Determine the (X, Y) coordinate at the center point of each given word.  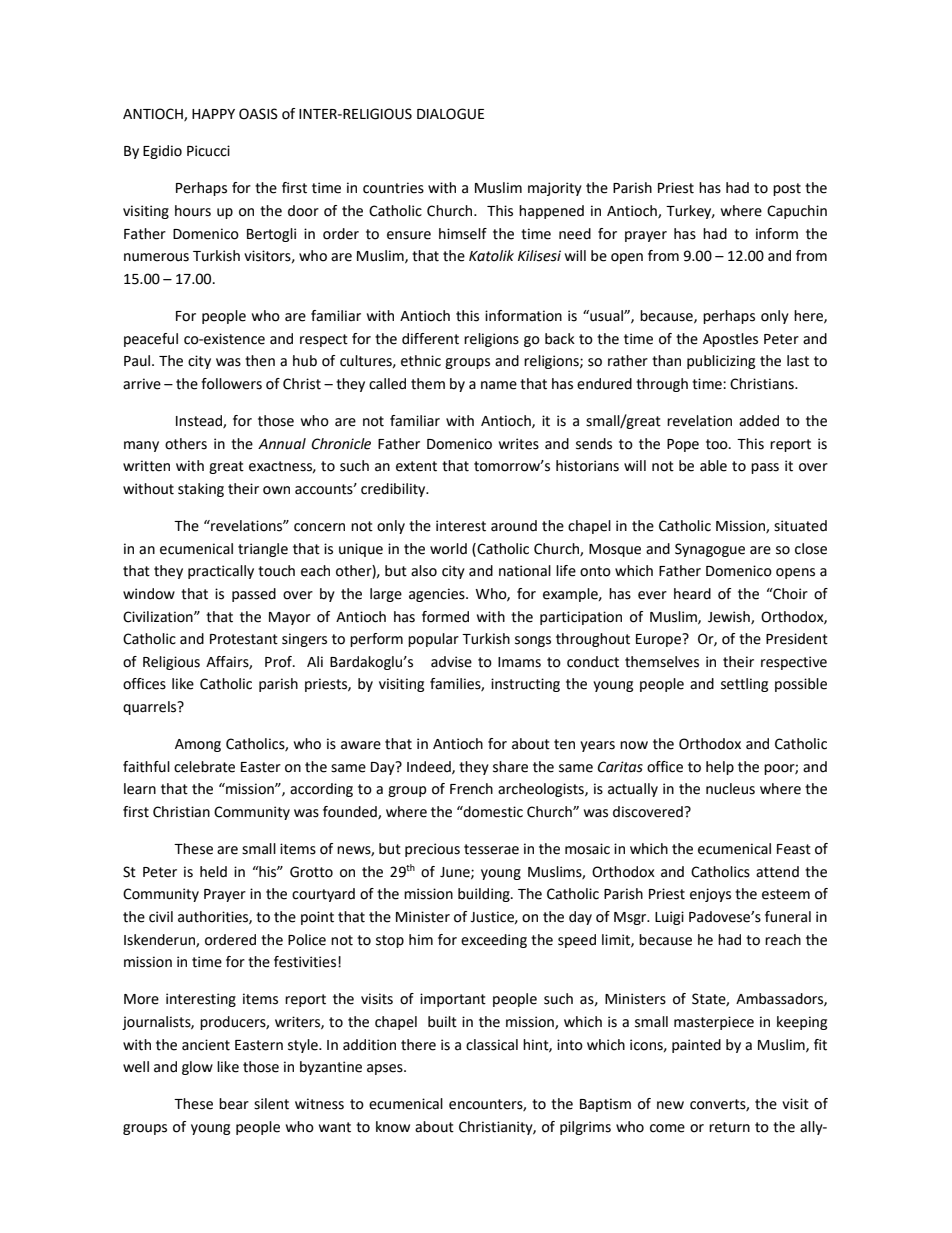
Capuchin (797, 212)
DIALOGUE (450, 114)
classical (492, 1045)
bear (234, 1104)
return (729, 1127)
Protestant (244, 639)
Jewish (730, 617)
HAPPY (213, 114)
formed (445, 617)
